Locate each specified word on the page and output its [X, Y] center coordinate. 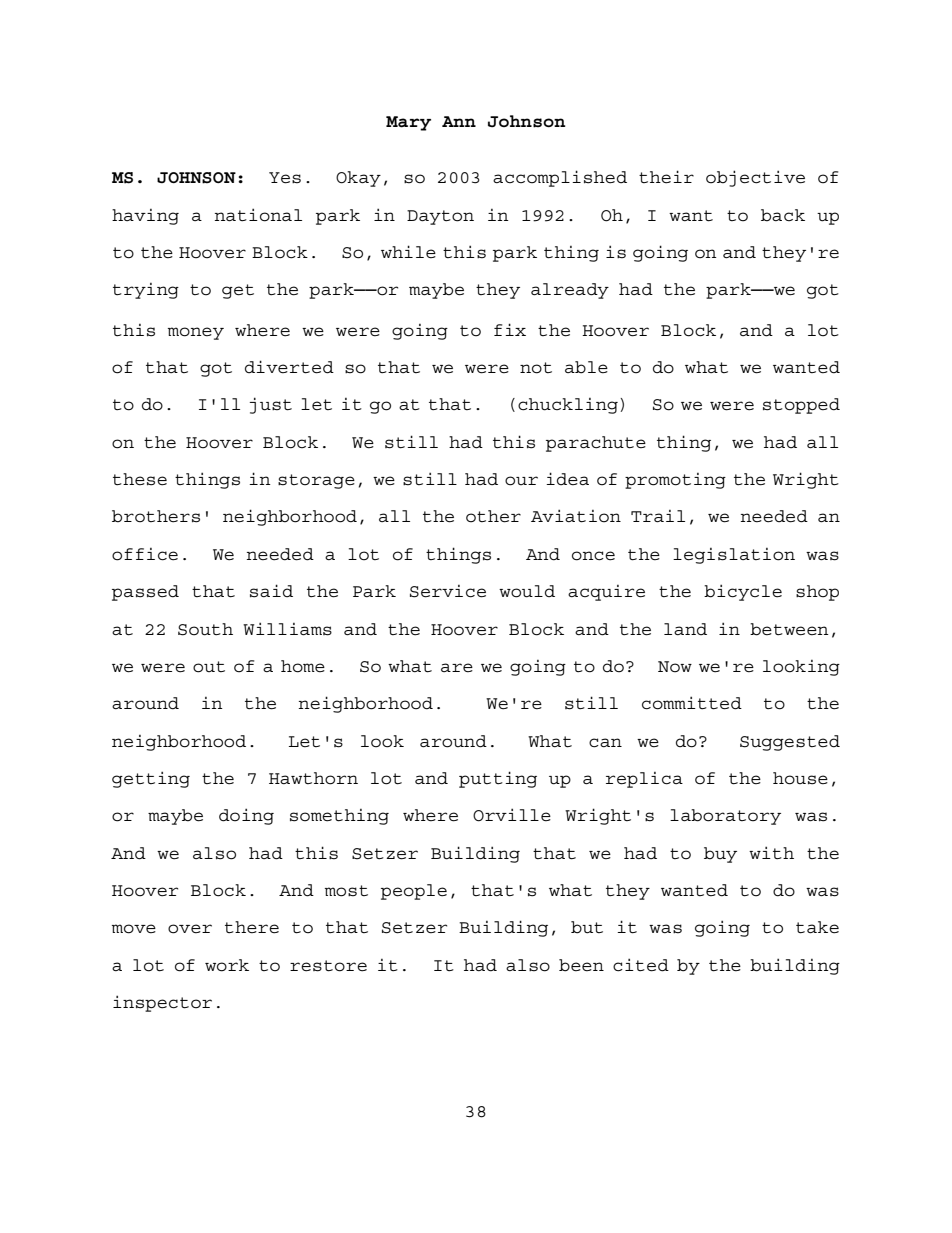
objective [755, 178]
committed [692, 703]
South [205, 629]
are [457, 668]
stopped [801, 406]
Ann [459, 121]
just [271, 405]
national [258, 215]
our [521, 481]
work [227, 965]
